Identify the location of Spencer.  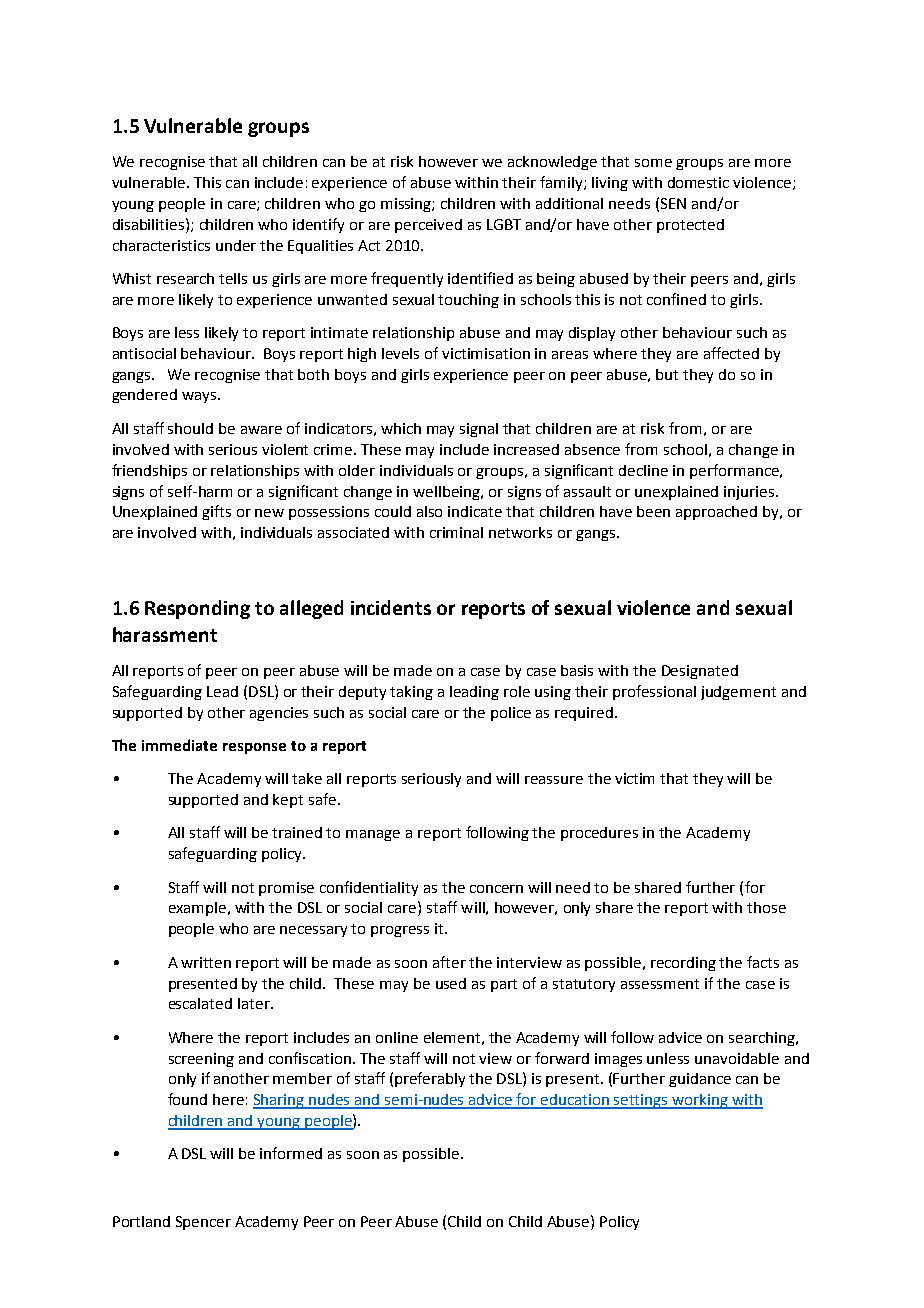
(203, 1223).
